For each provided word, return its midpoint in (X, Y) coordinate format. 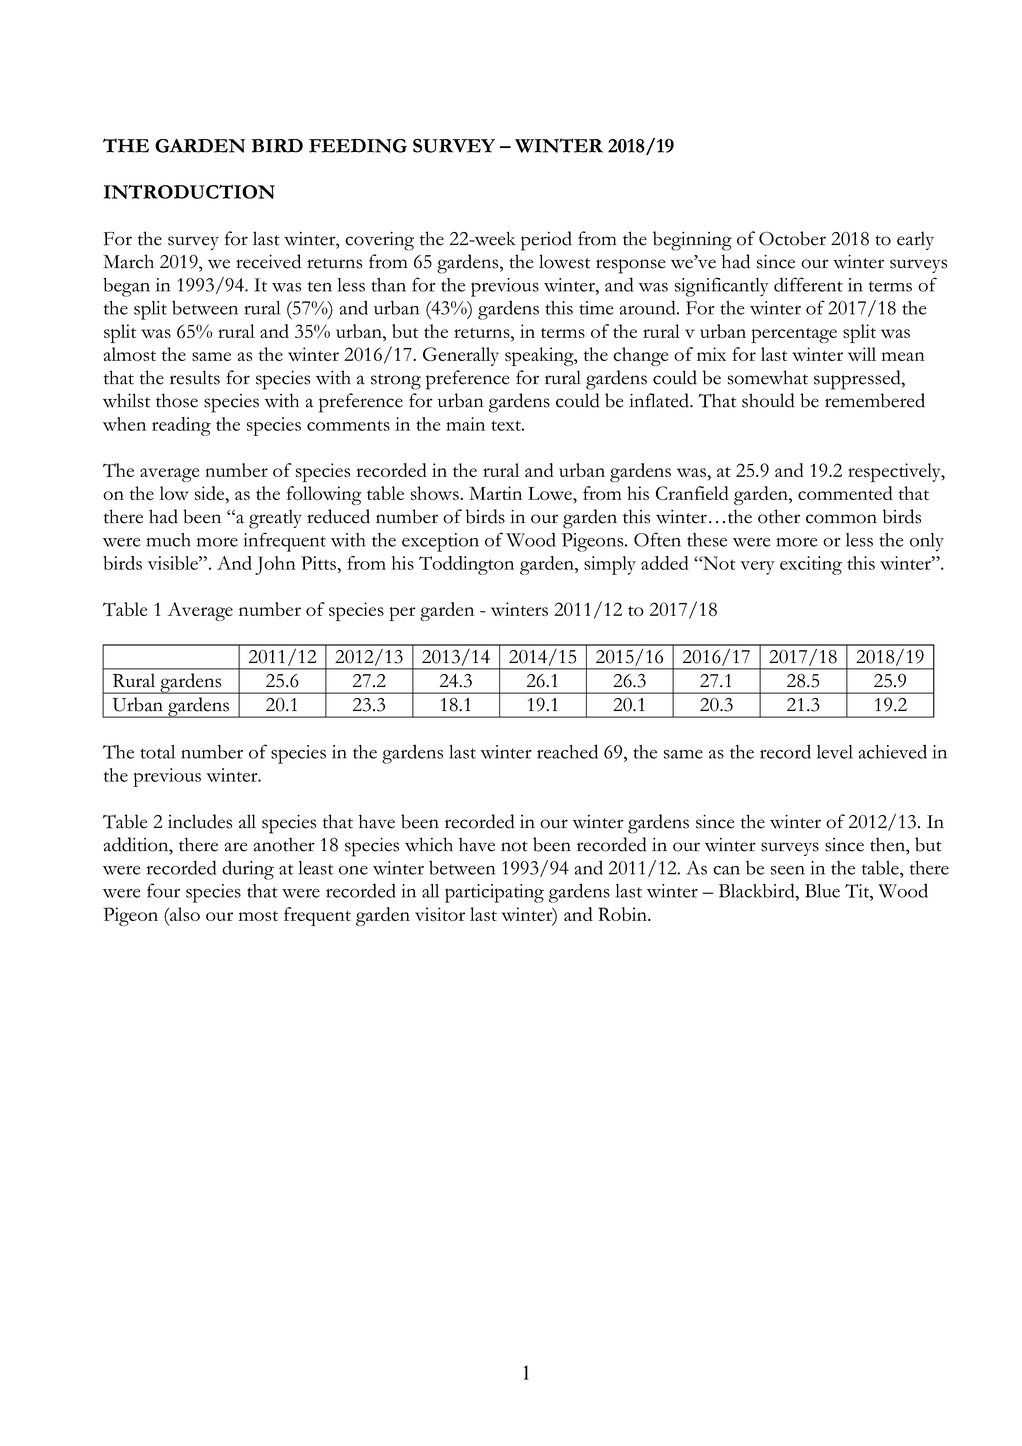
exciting (811, 565)
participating (494, 893)
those (177, 400)
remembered (875, 400)
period (546, 241)
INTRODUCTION (189, 192)
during (248, 870)
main (465, 424)
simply (610, 565)
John (275, 565)
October (792, 238)
